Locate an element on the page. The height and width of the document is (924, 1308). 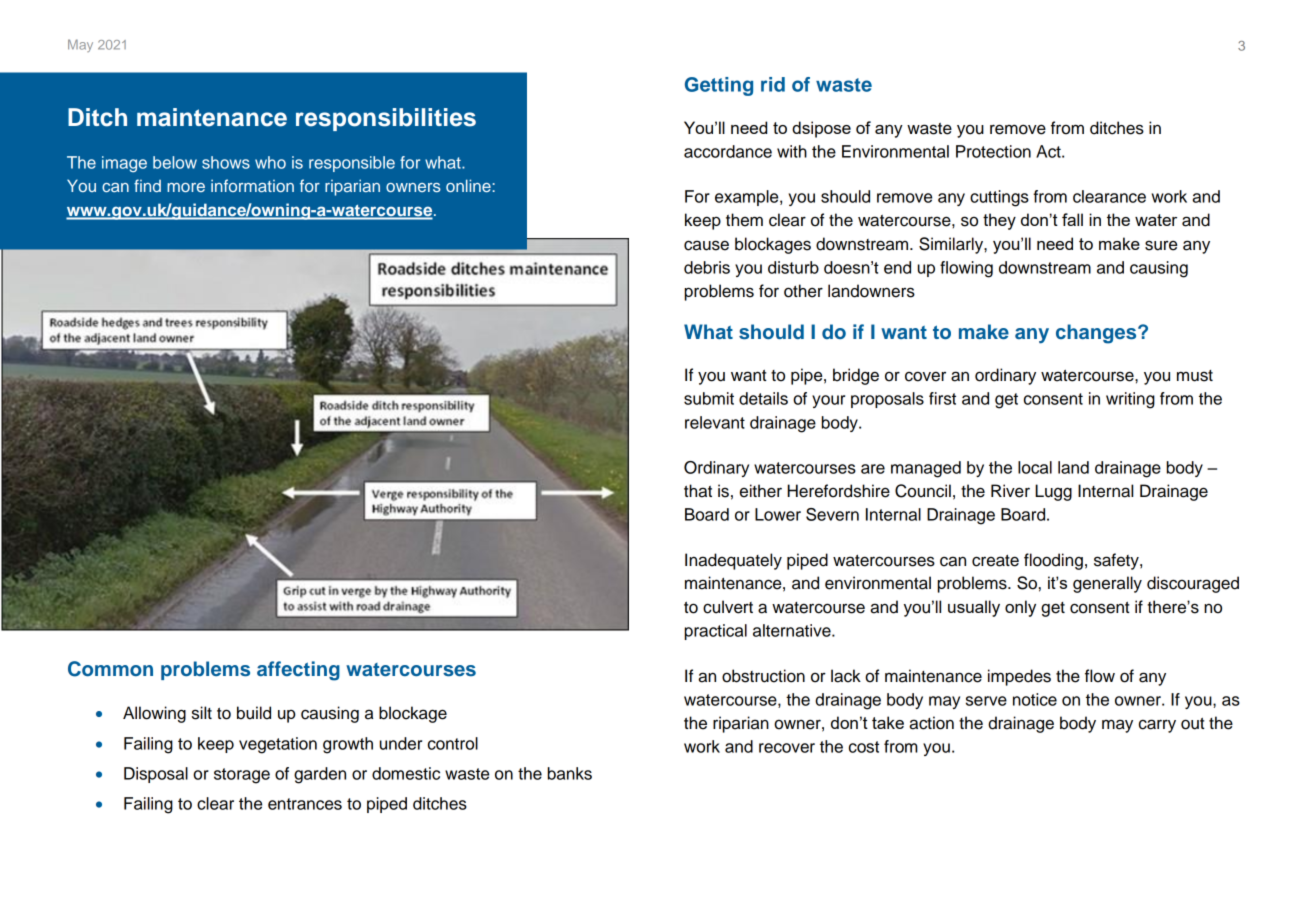
changes is located at coordinates (1097, 334).
